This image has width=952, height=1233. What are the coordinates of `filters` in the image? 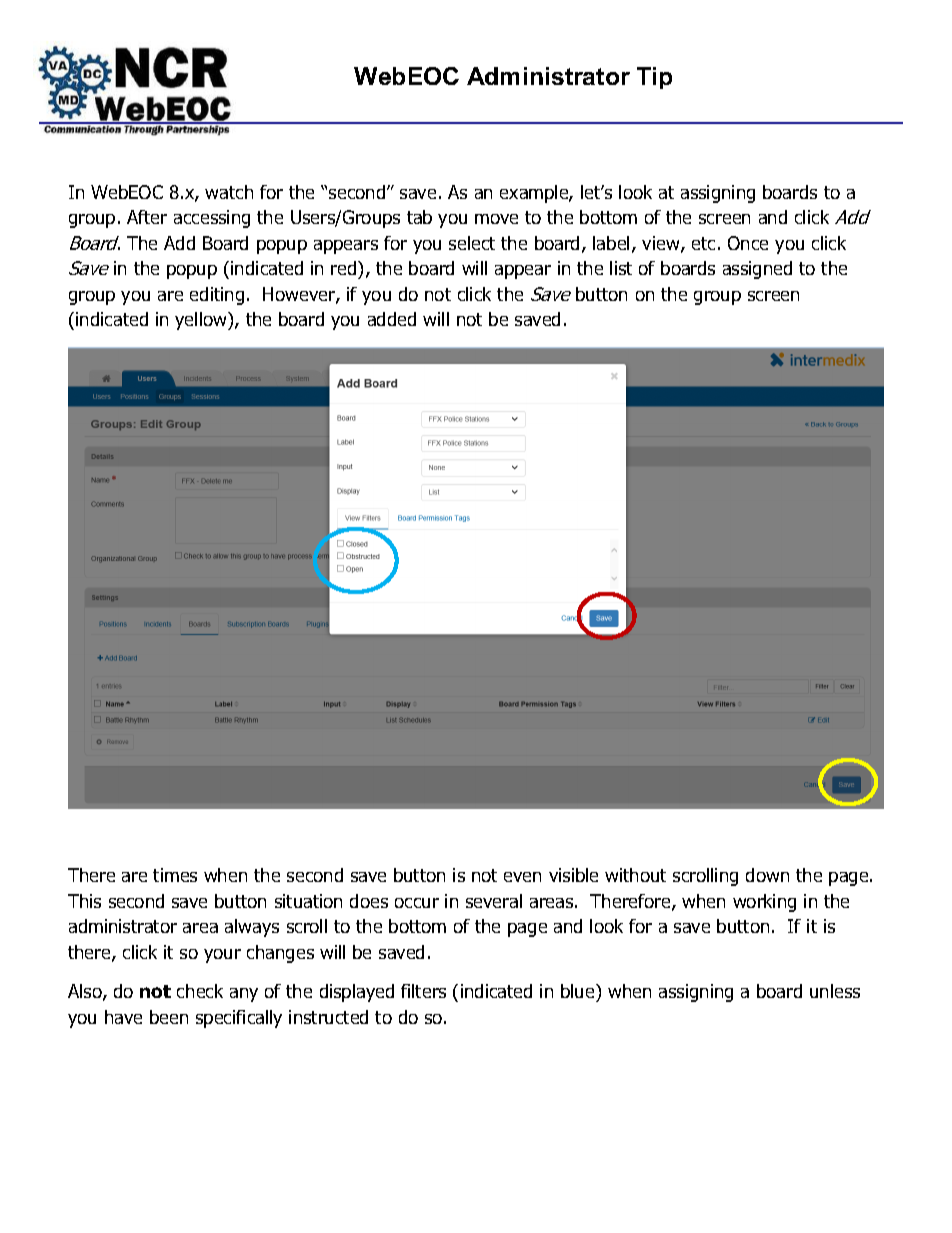 It's located at (423, 991).
